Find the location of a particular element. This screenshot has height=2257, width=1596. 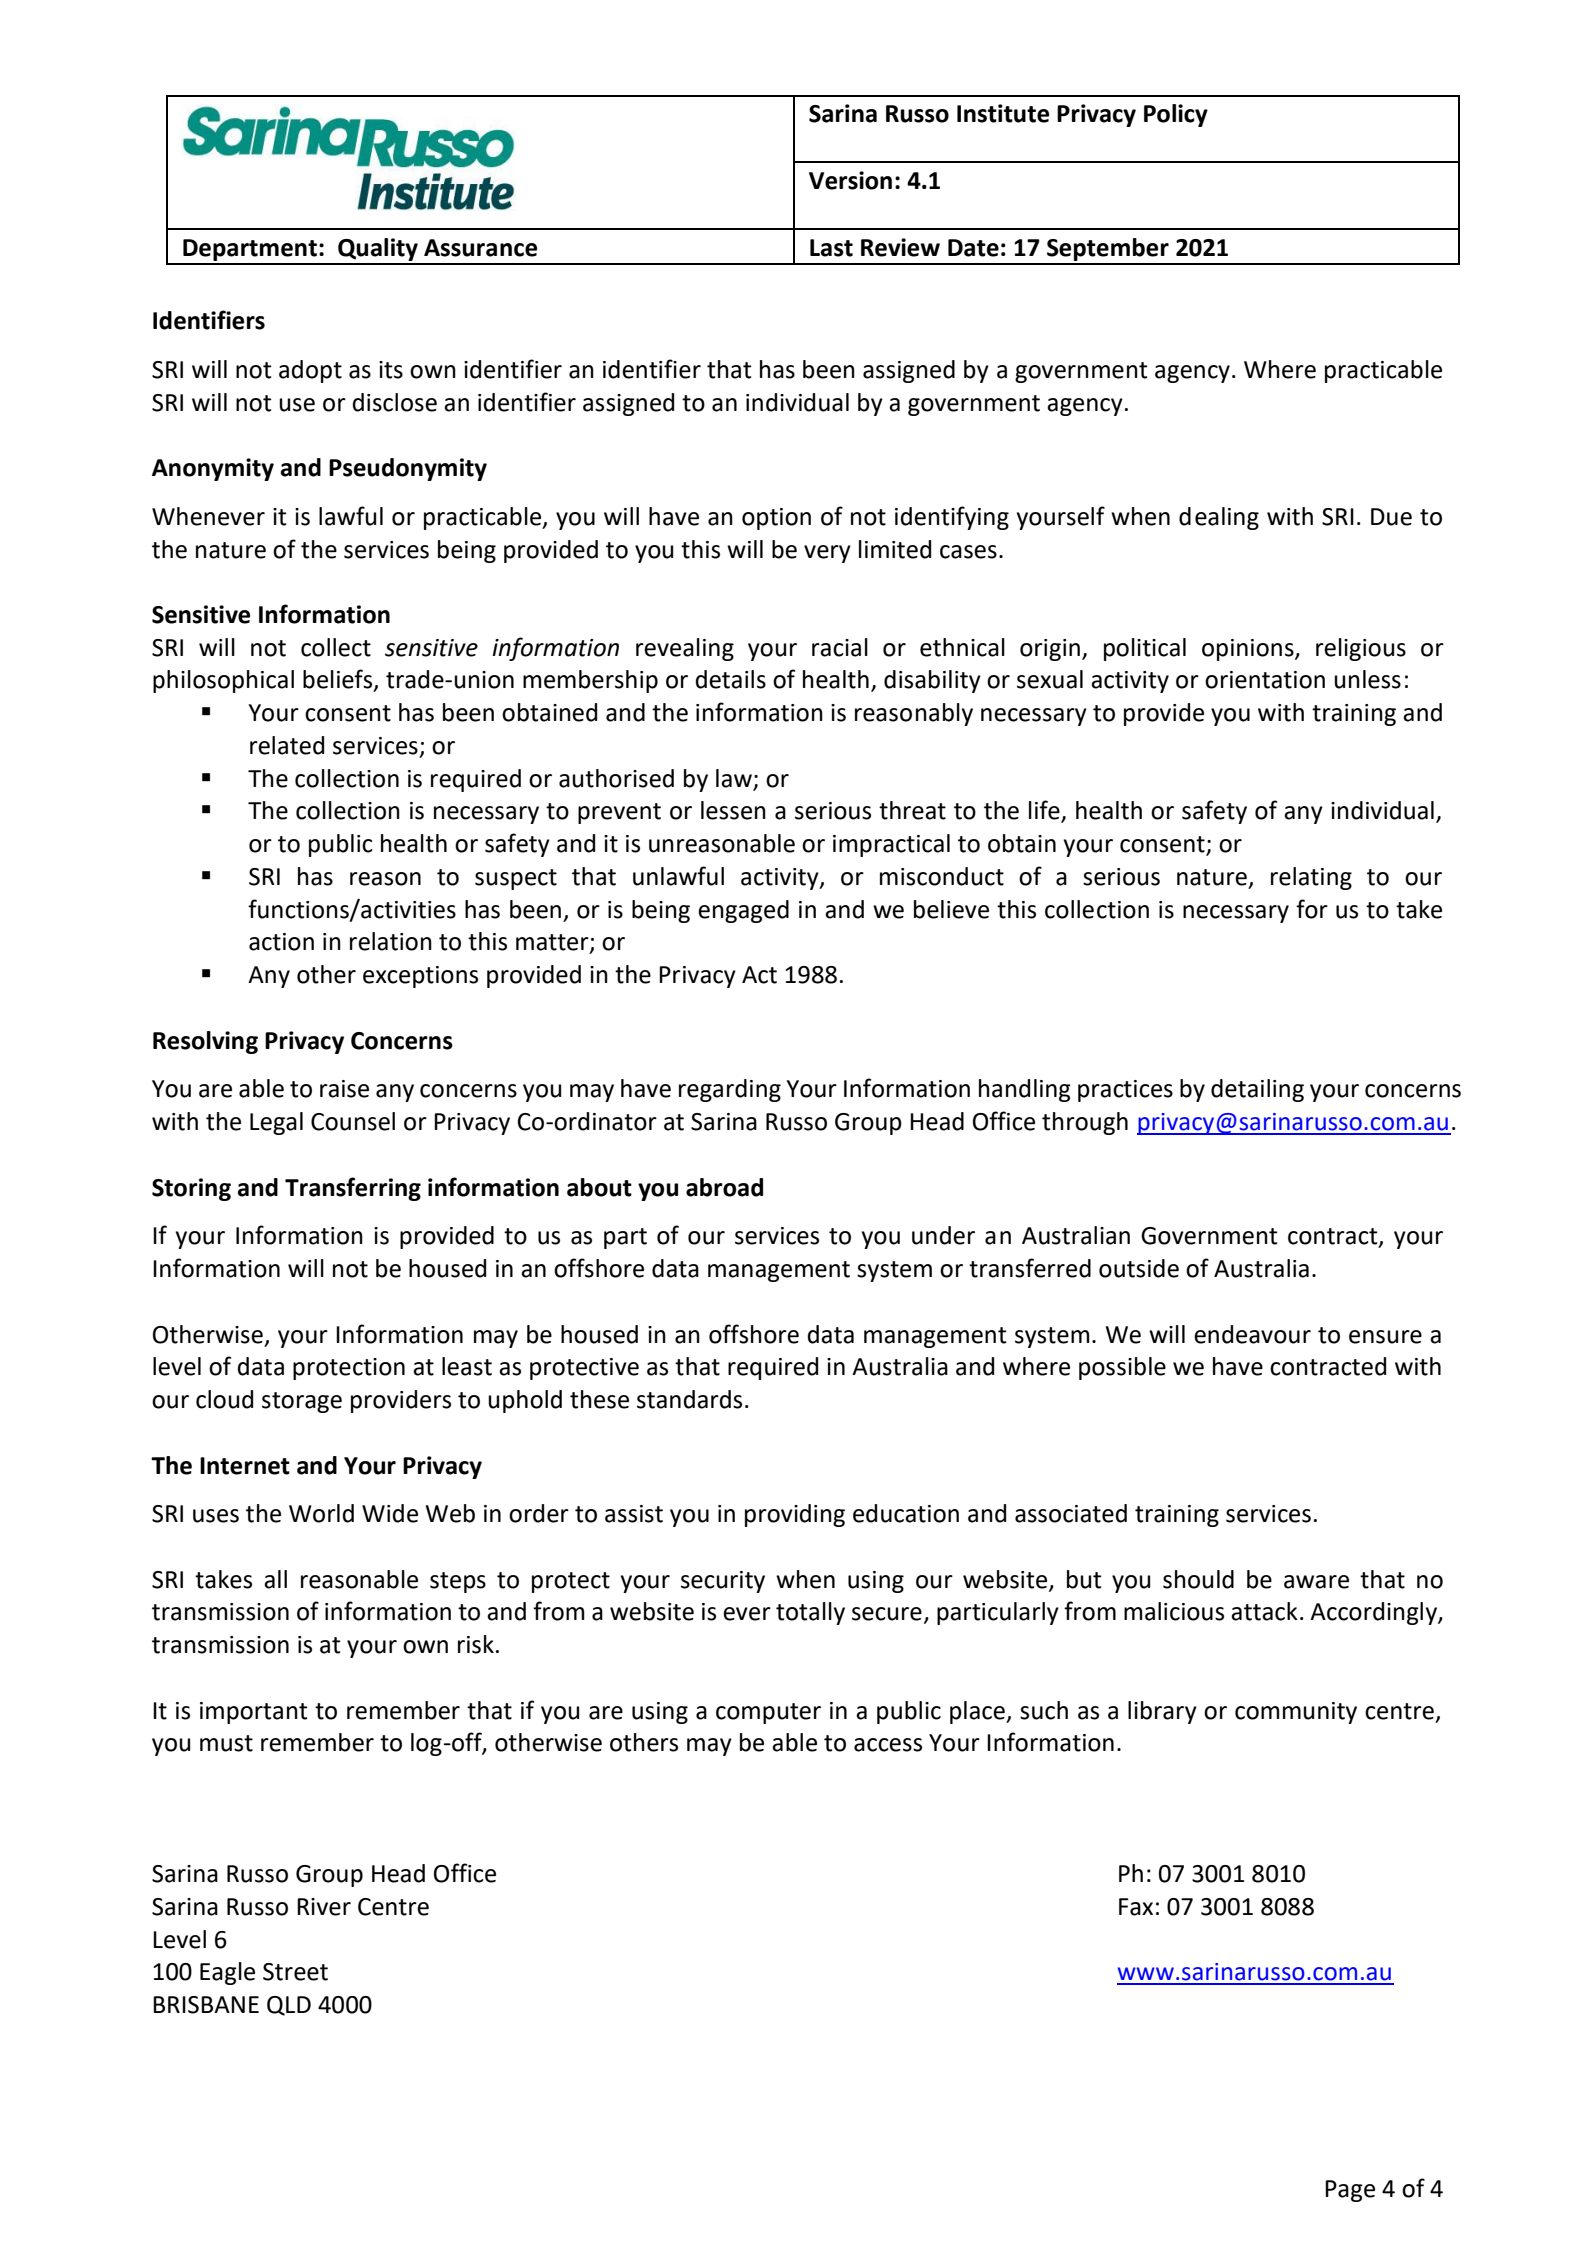

Fax is located at coordinates (1136, 1907).
